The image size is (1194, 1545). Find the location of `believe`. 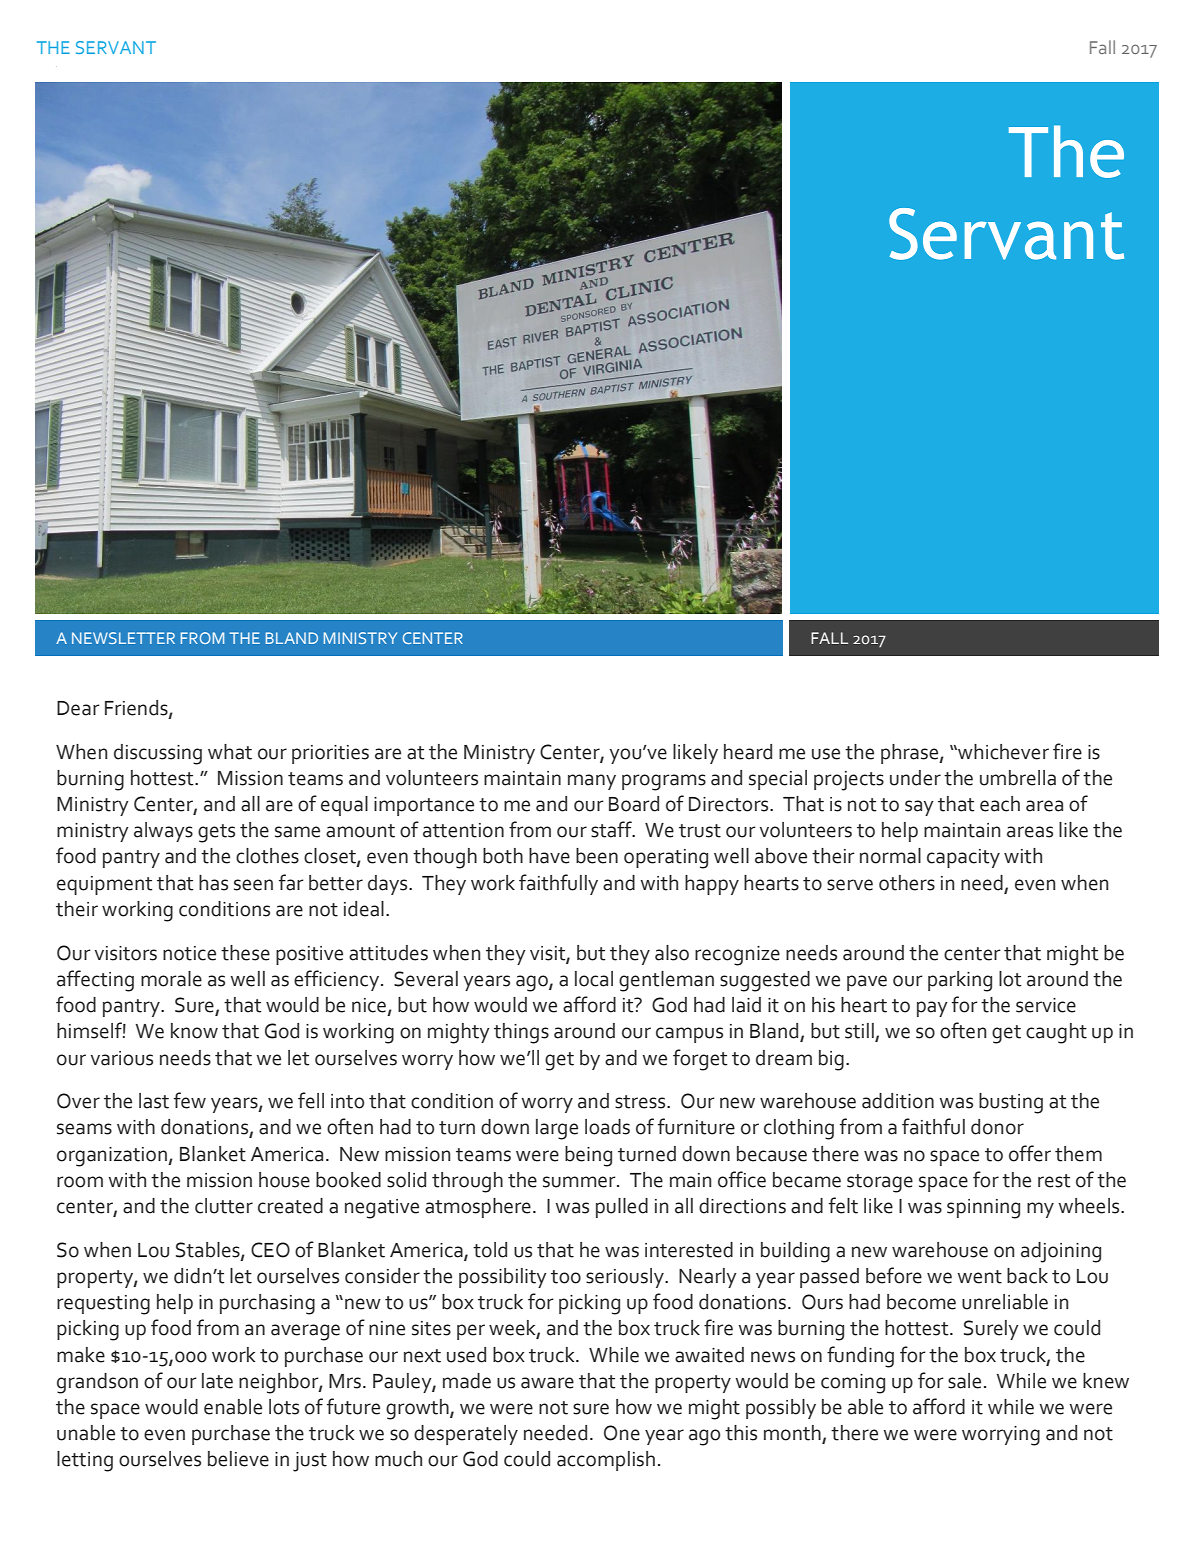

believe is located at coordinates (238, 1459).
